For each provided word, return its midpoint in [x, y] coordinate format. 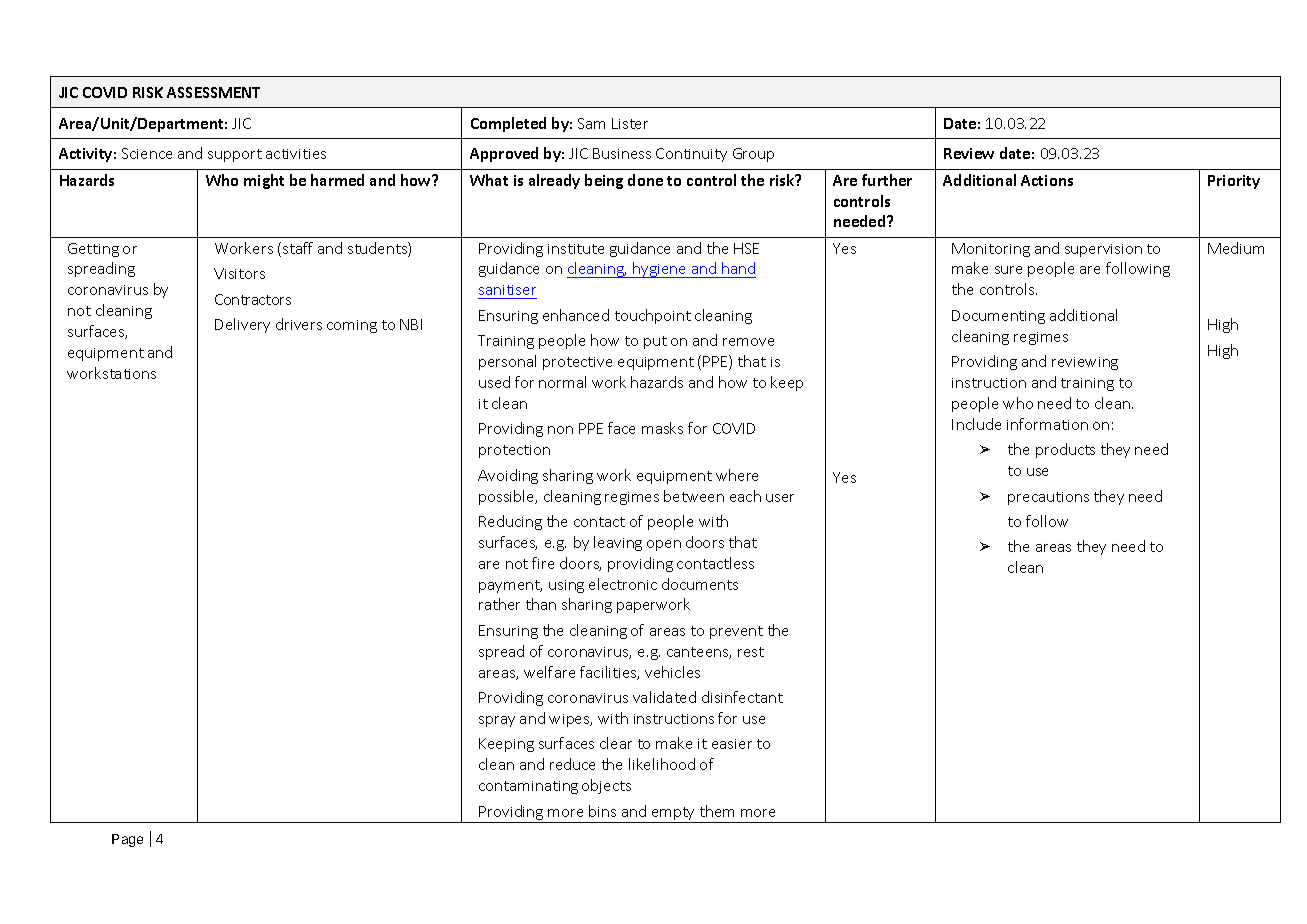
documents [700, 584]
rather [499, 604]
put [655, 342]
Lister [630, 123]
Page [127, 840]
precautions [1048, 498]
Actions [1047, 180]
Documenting [998, 317]
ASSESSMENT [213, 92]
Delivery [242, 325]
